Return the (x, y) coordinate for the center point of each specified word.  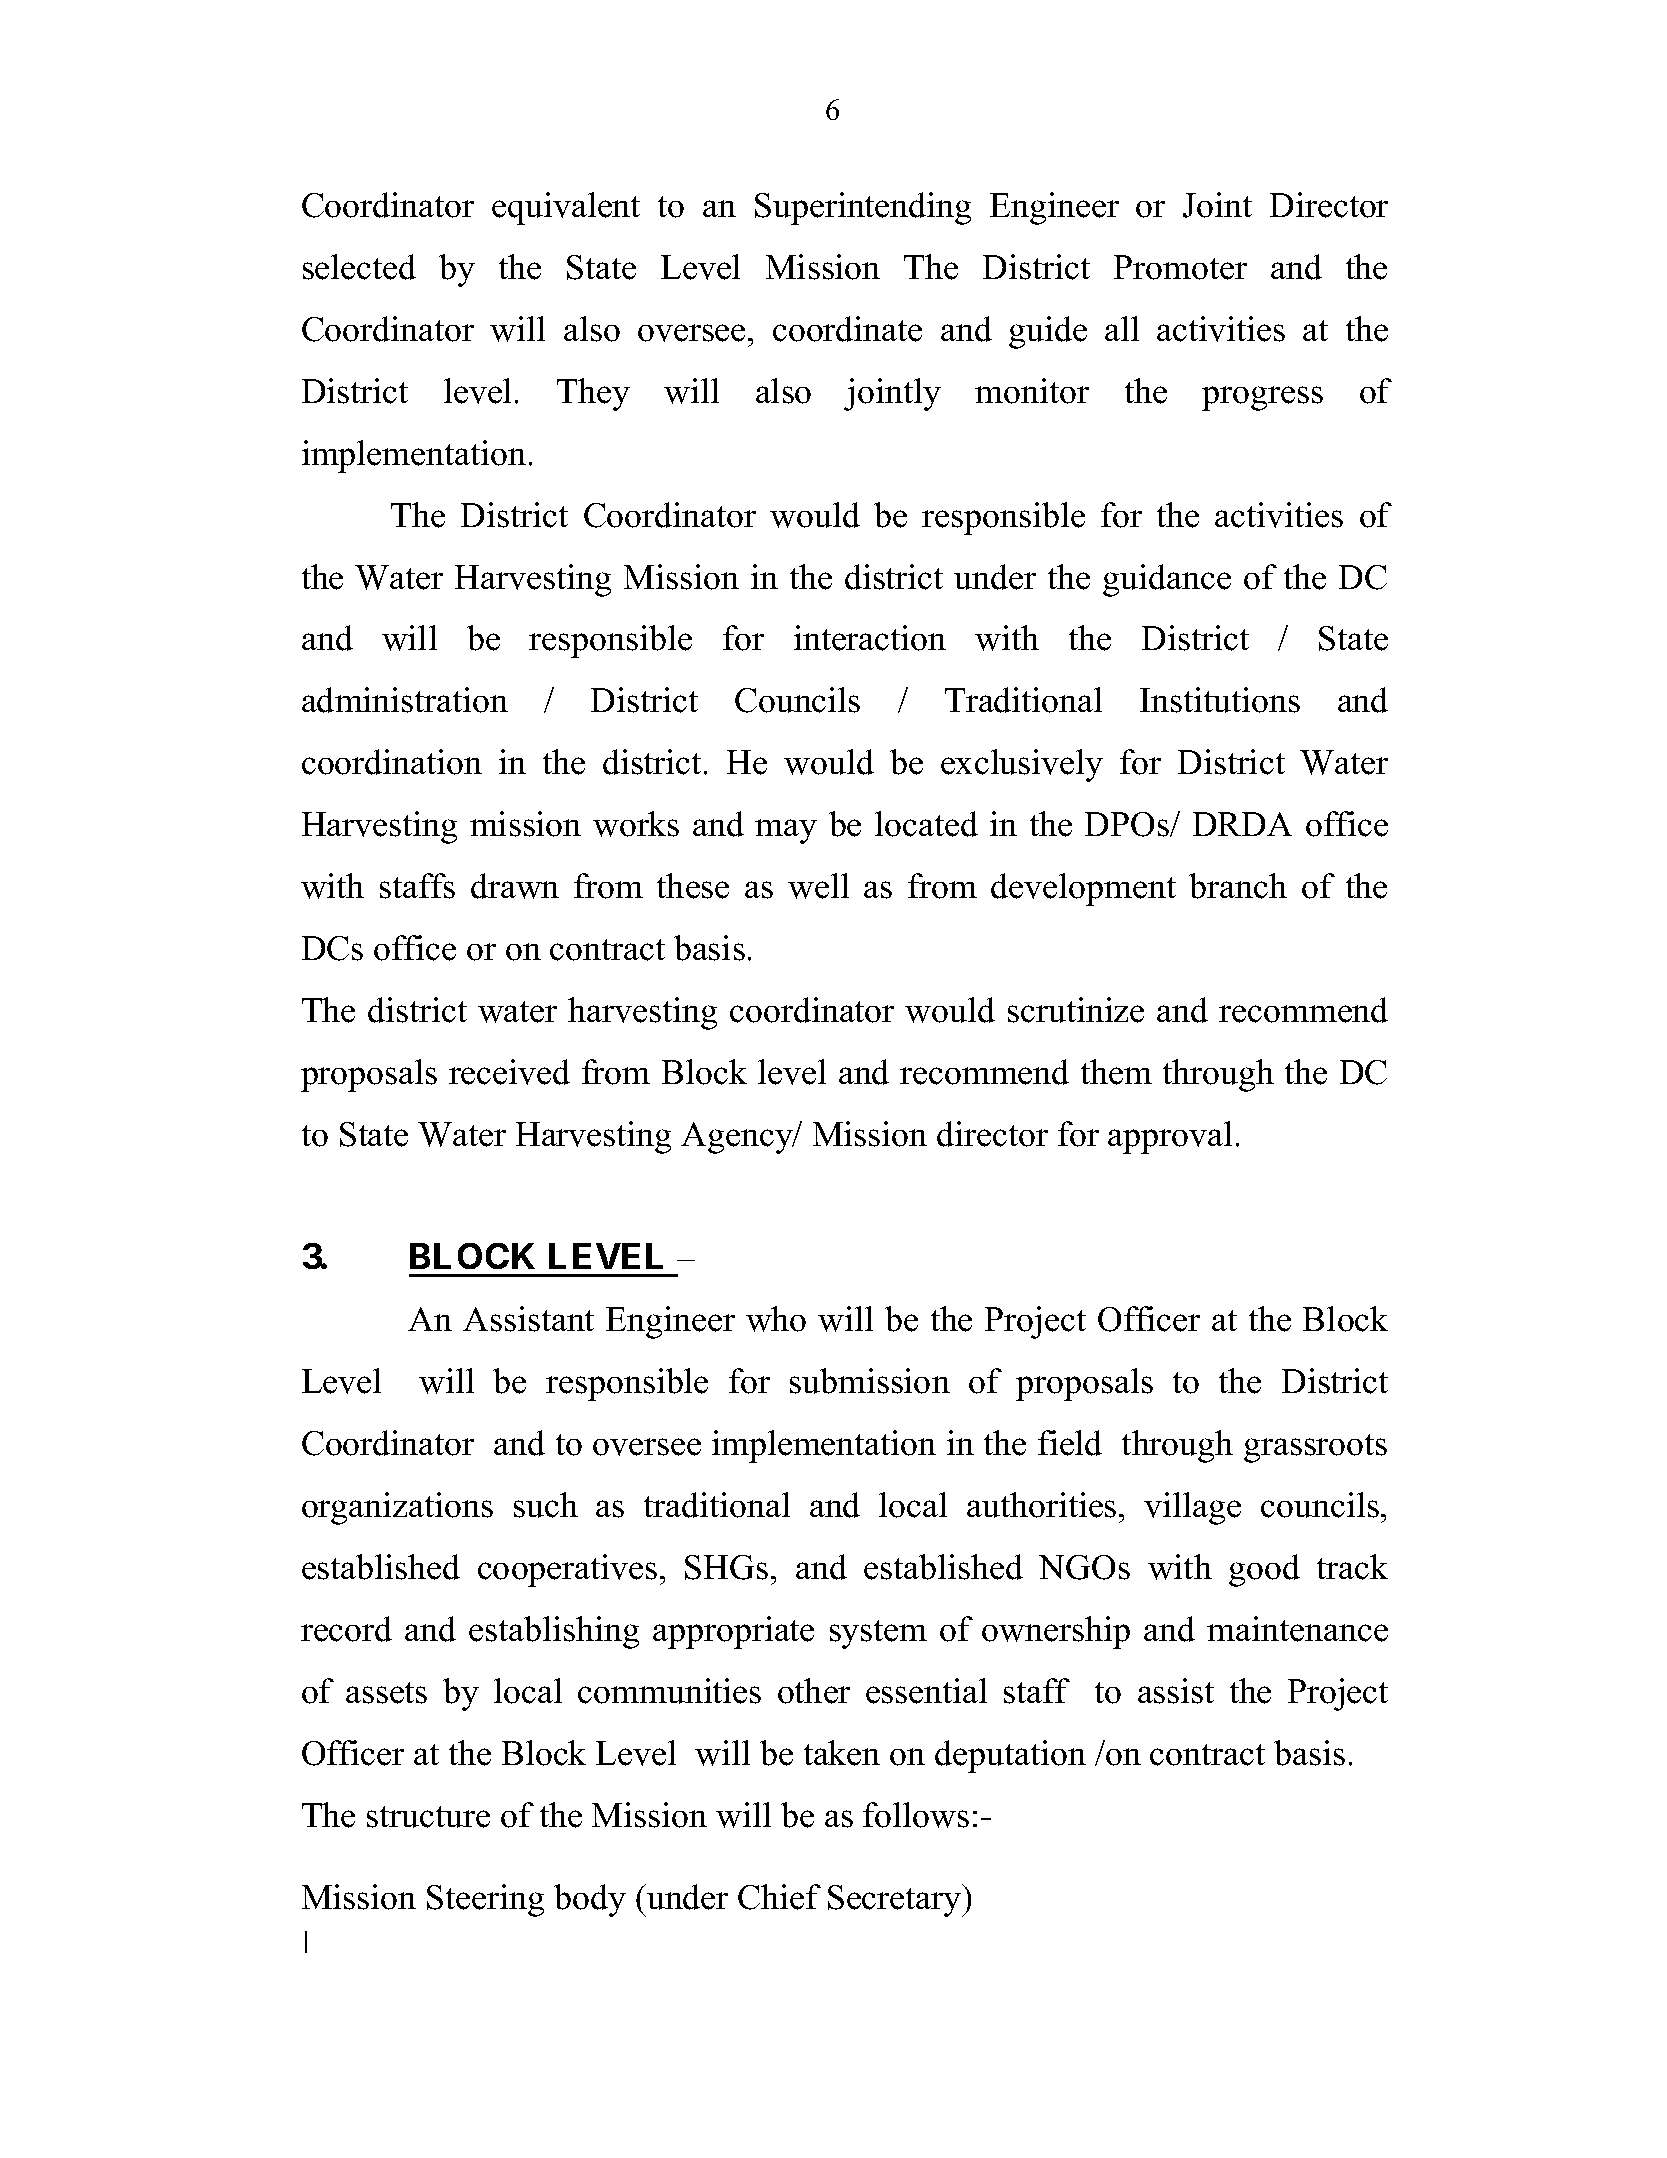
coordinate (847, 329)
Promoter (1180, 267)
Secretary (896, 1900)
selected (359, 267)
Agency (738, 1138)
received (509, 1072)
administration (405, 700)
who (776, 1319)
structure (428, 1817)
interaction (870, 638)
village (1192, 1508)
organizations (397, 1508)
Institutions (1220, 700)
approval (1170, 1137)
